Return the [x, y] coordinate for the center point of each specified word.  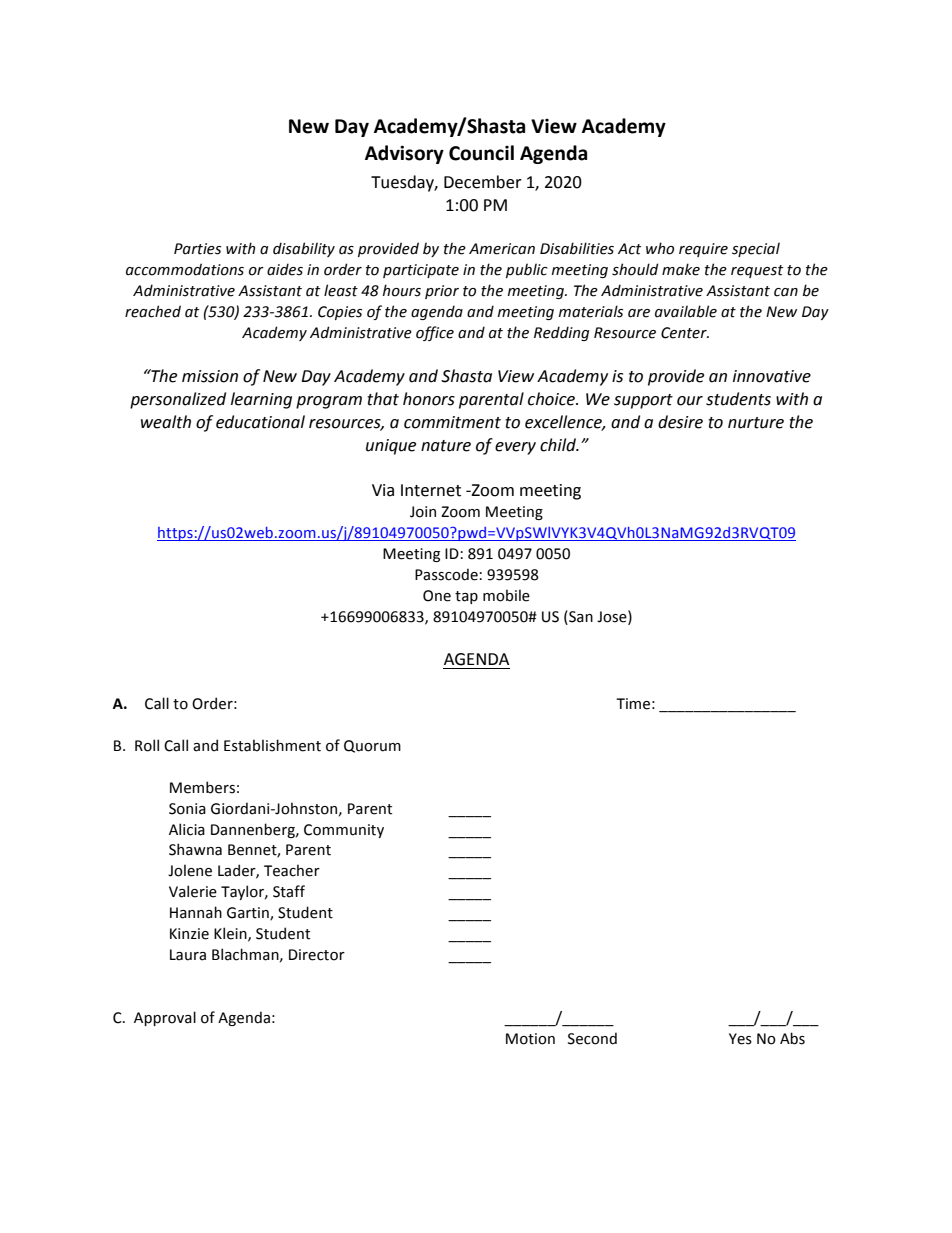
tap [466, 597]
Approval [165, 1018]
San [580, 616]
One [437, 596]
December [483, 182]
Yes [740, 1039]
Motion [530, 1039]
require [703, 250]
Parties [197, 249]
